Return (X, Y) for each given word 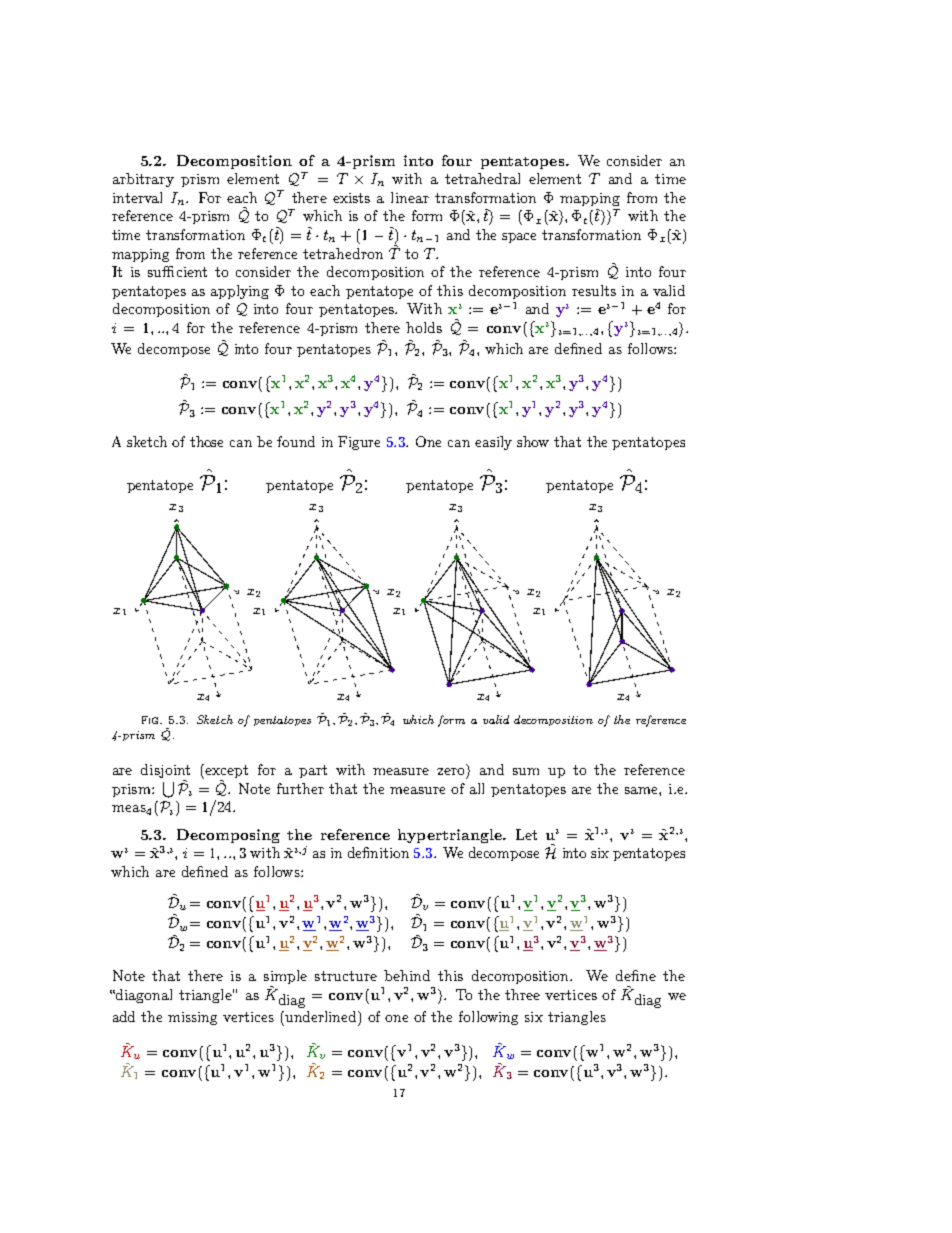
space (519, 238)
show (533, 441)
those (206, 441)
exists (351, 198)
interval (137, 197)
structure (346, 976)
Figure (359, 443)
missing (192, 1018)
